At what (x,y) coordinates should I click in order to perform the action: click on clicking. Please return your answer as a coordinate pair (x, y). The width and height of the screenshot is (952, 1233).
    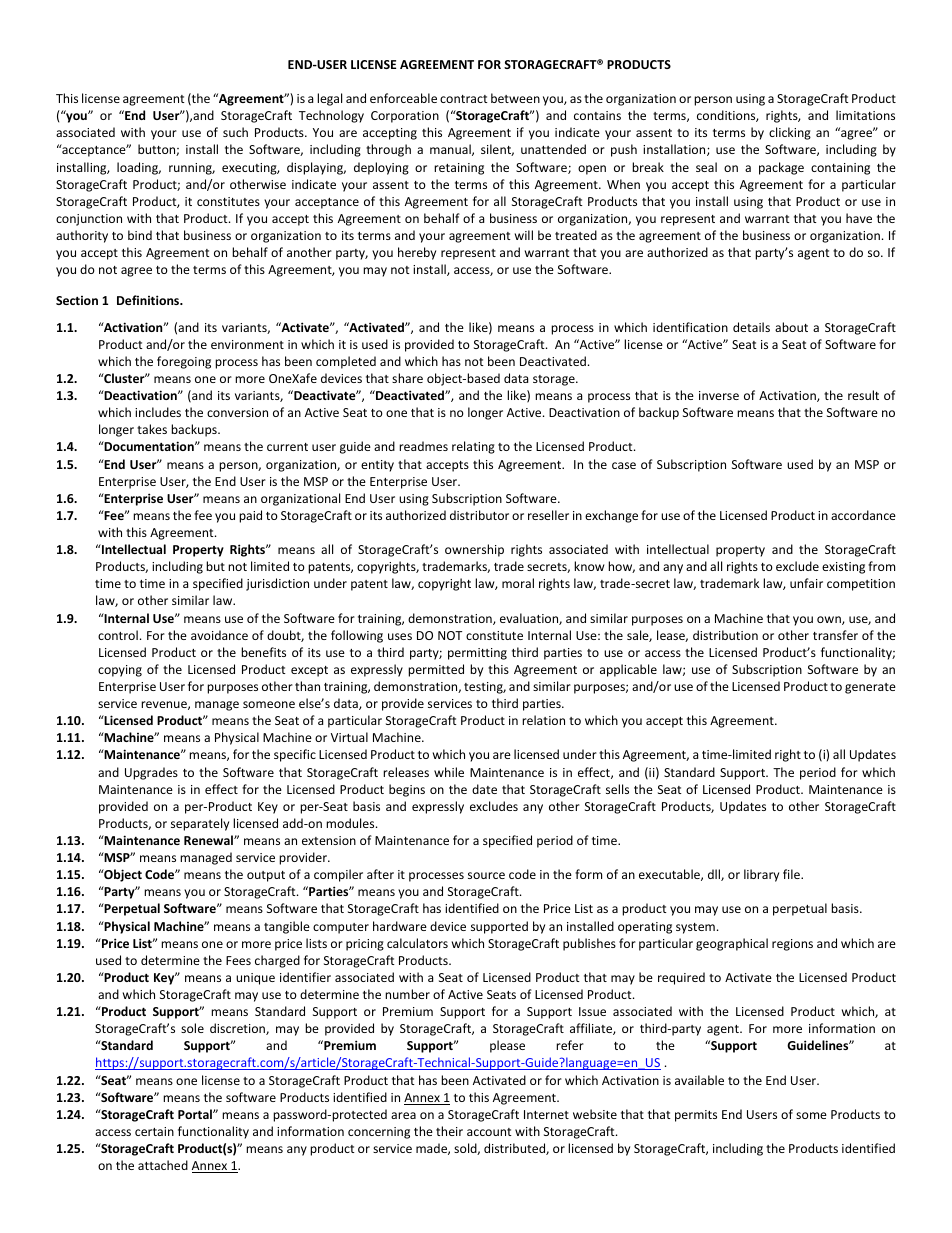
    Looking at the image, I should click on (790, 133).
